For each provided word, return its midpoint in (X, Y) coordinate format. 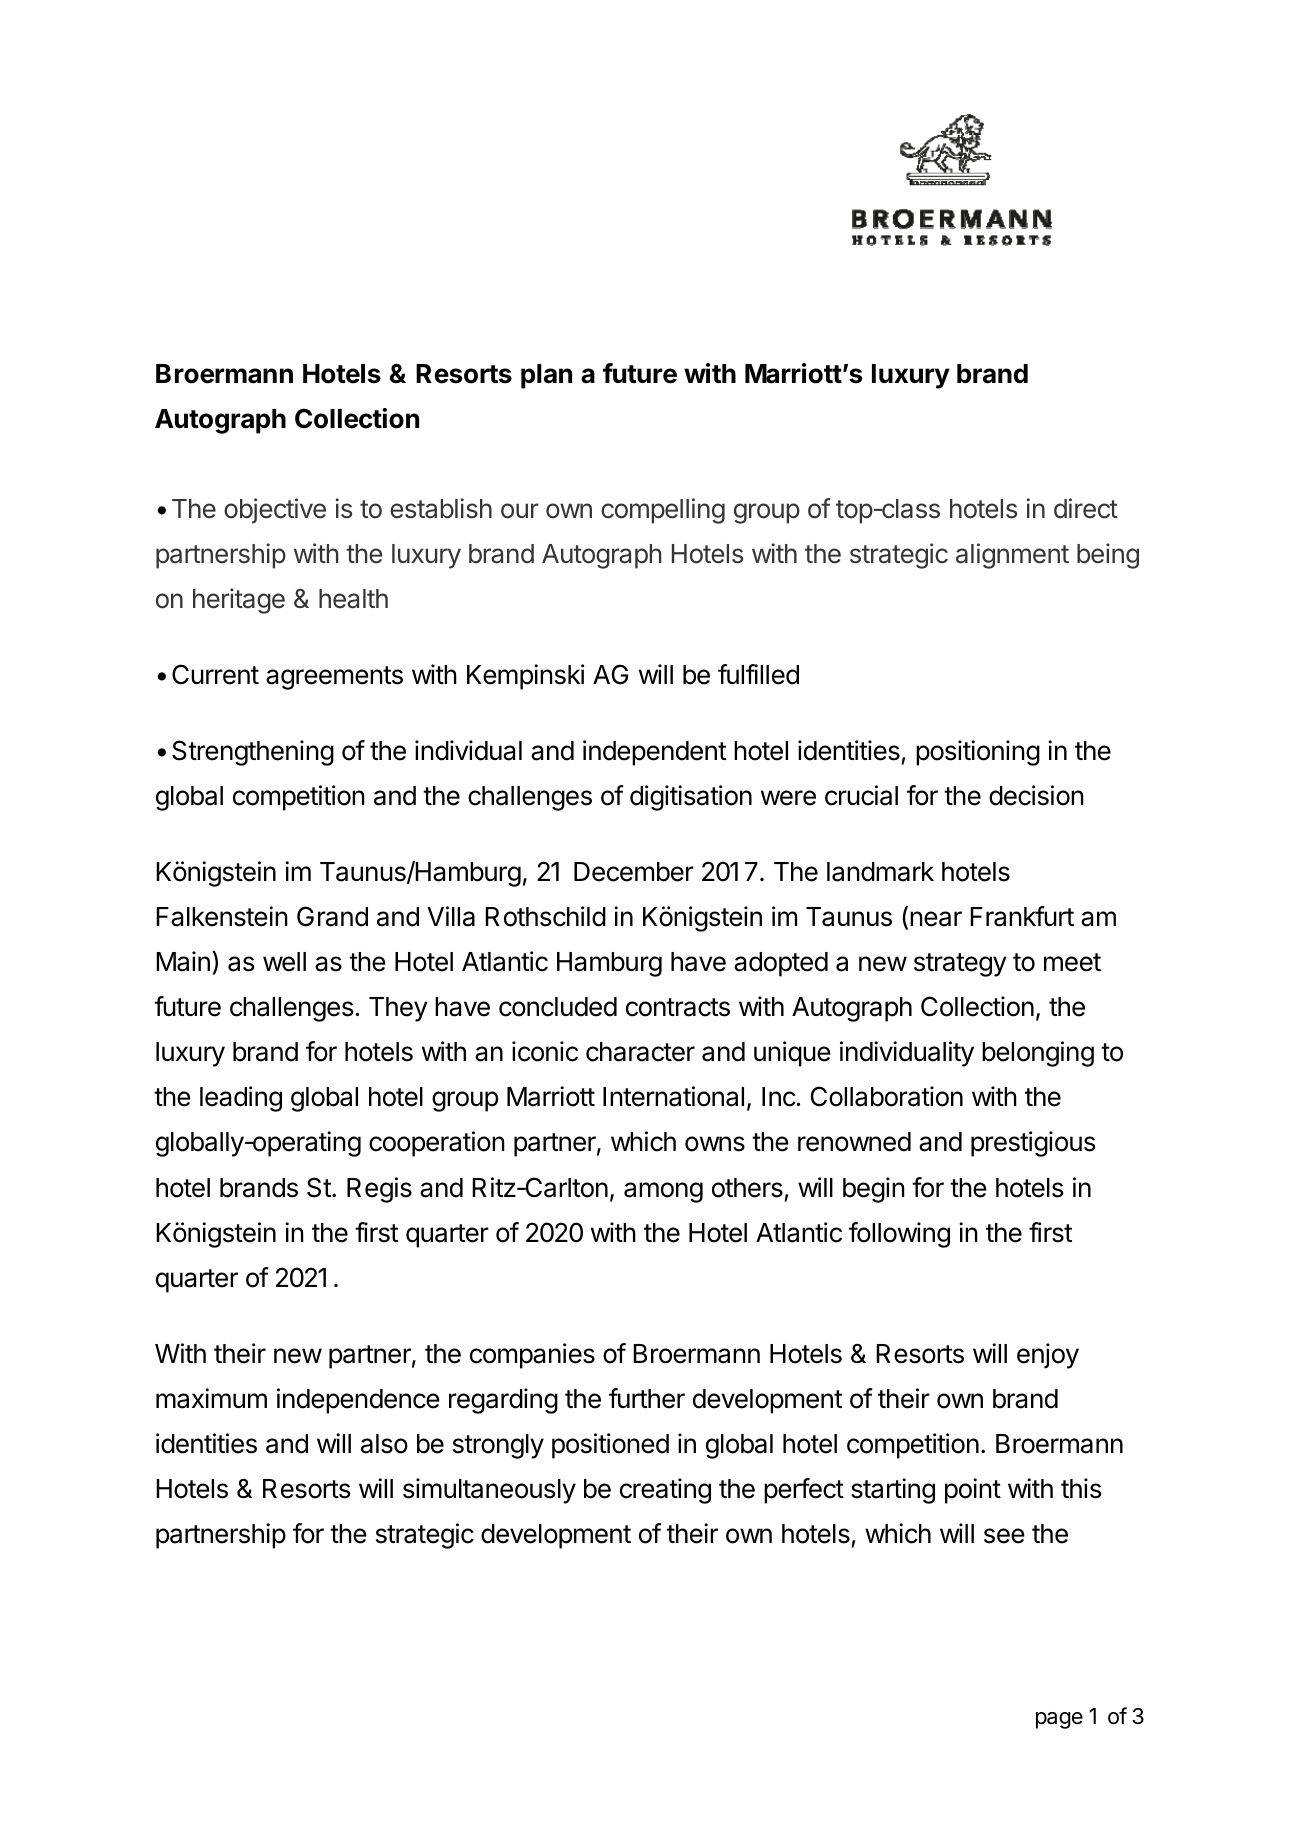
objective (275, 511)
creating (665, 1491)
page (1059, 1720)
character (640, 1052)
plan (546, 376)
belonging (1038, 1054)
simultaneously (489, 1491)
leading (241, 1099)
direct (1086, 508)
